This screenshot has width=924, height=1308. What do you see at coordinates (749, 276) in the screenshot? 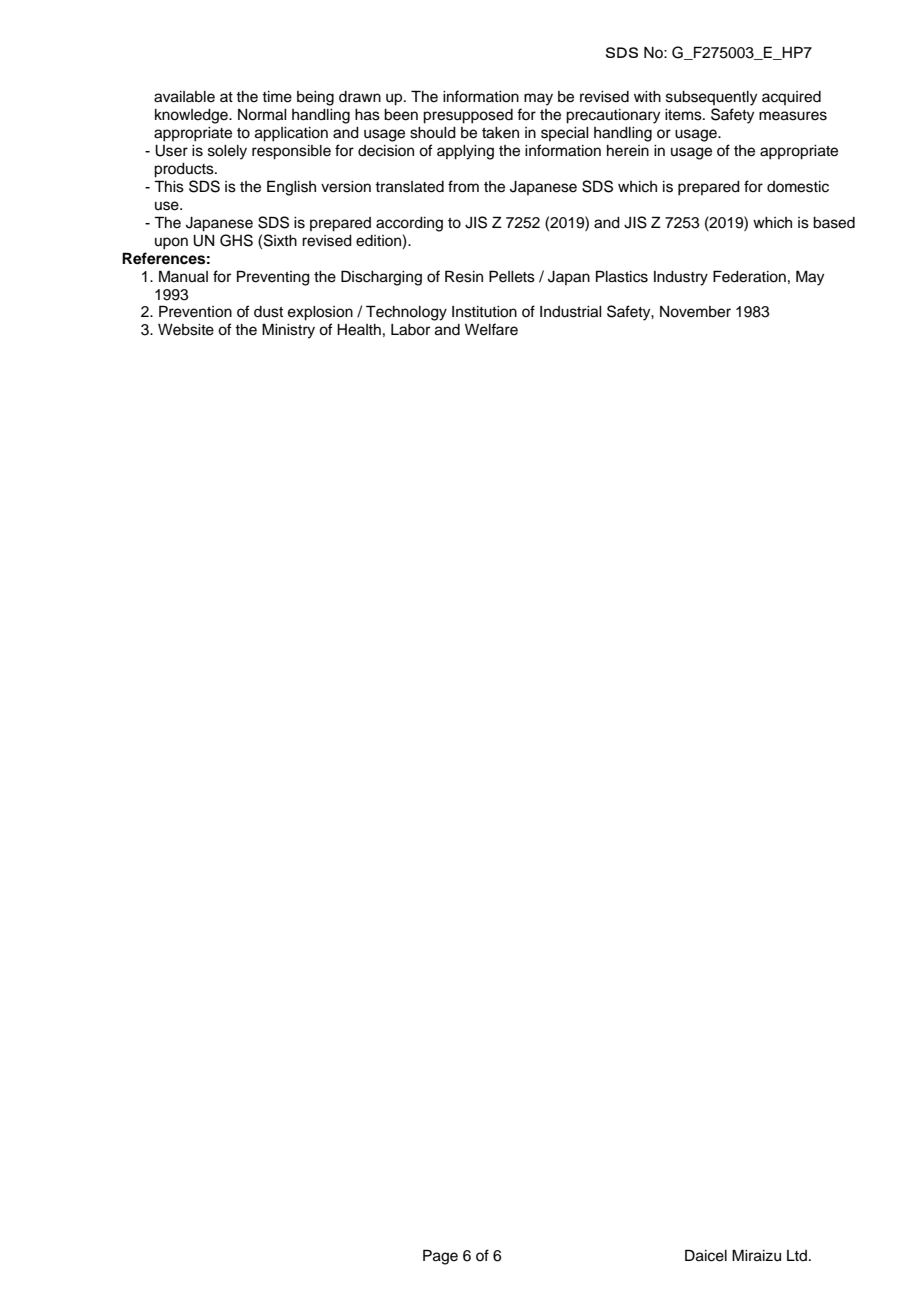
I see `Federation` at bounding box center [749, 276].
